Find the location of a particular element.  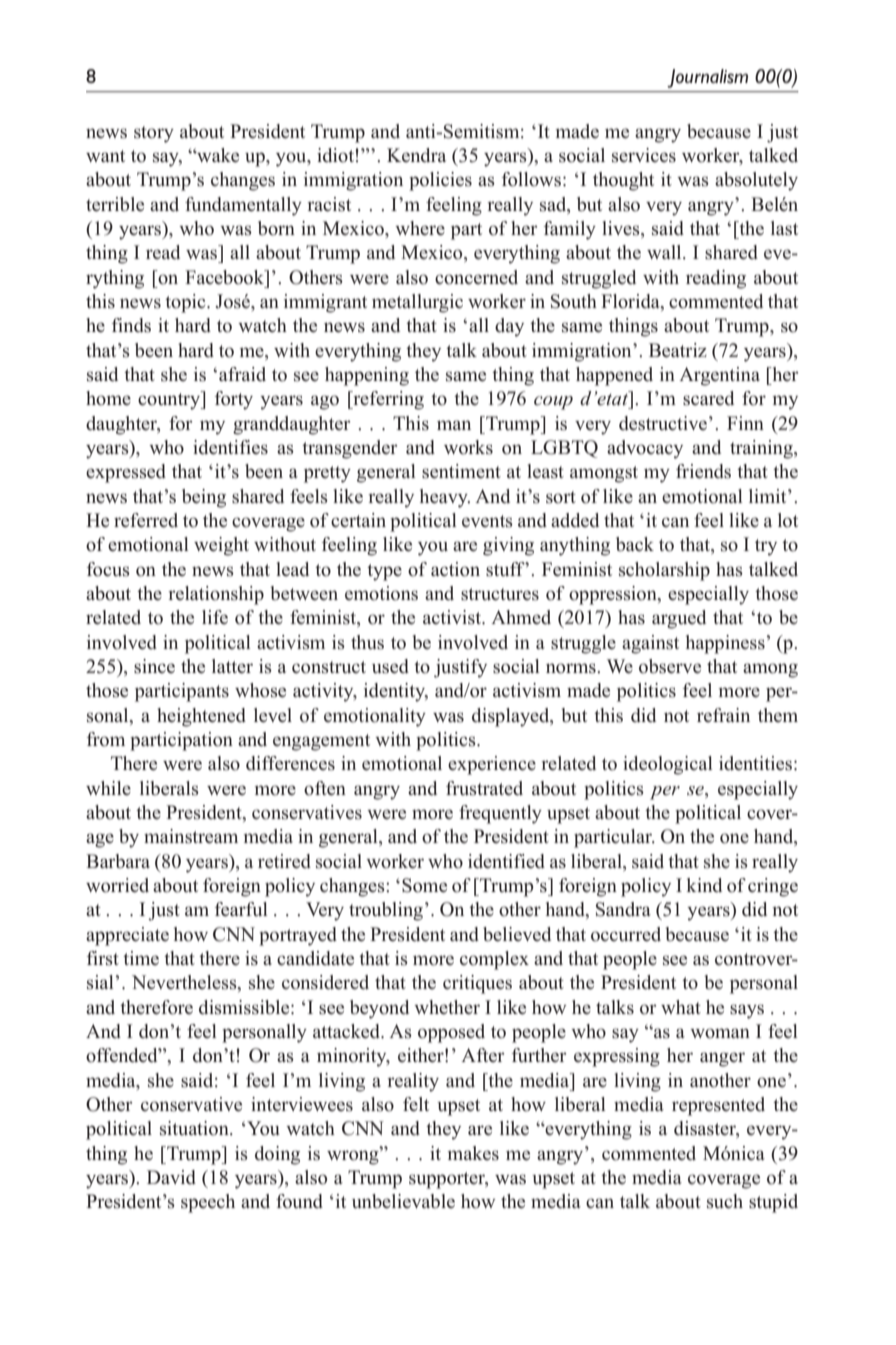

fearful is located at coordinates (241, 909).
